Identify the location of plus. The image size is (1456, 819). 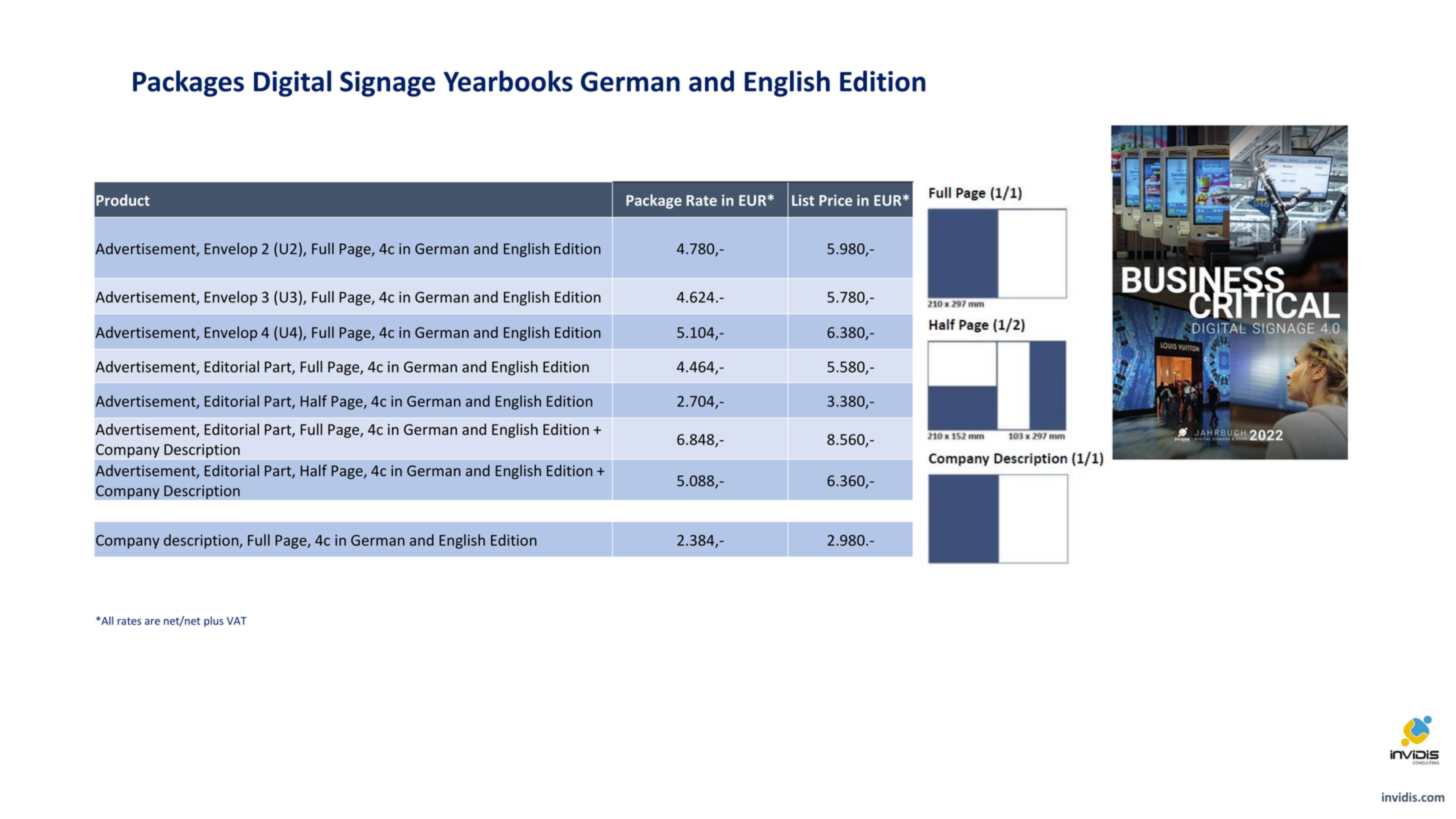
(214, 621).
